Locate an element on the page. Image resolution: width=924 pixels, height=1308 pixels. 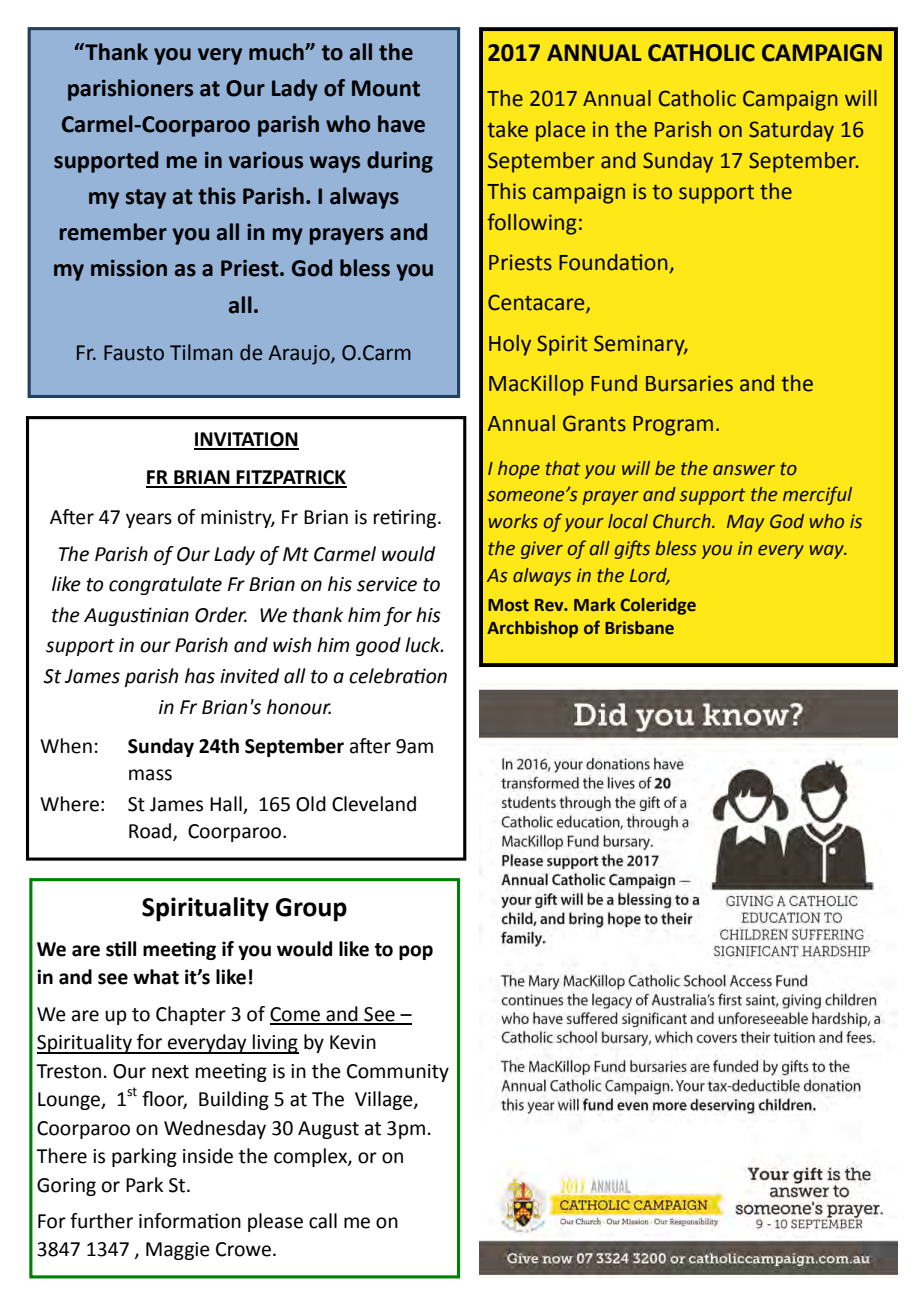
Mount is located at coordinates (386, 88).
